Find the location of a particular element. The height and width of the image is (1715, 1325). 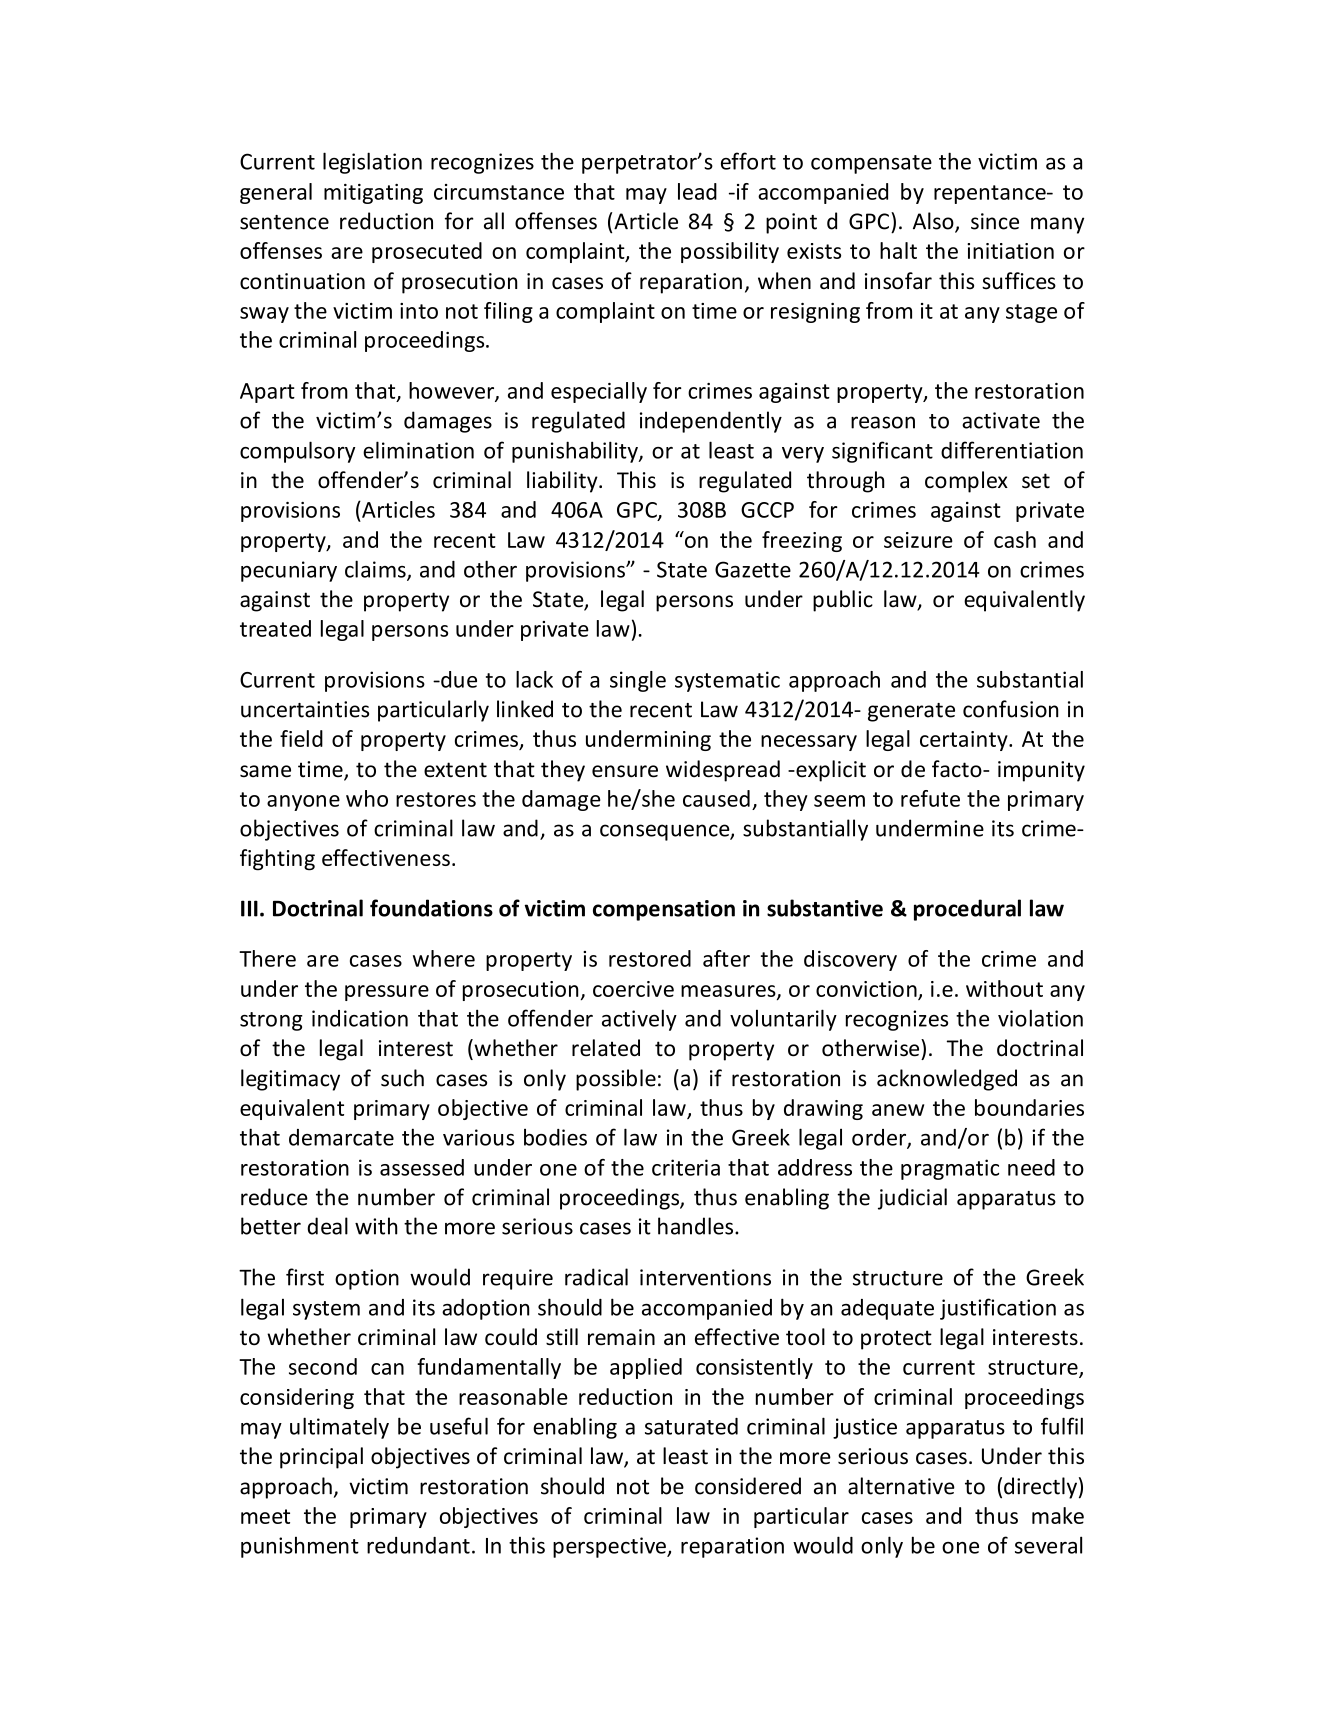

claims is located at coordinates (376, 570).
